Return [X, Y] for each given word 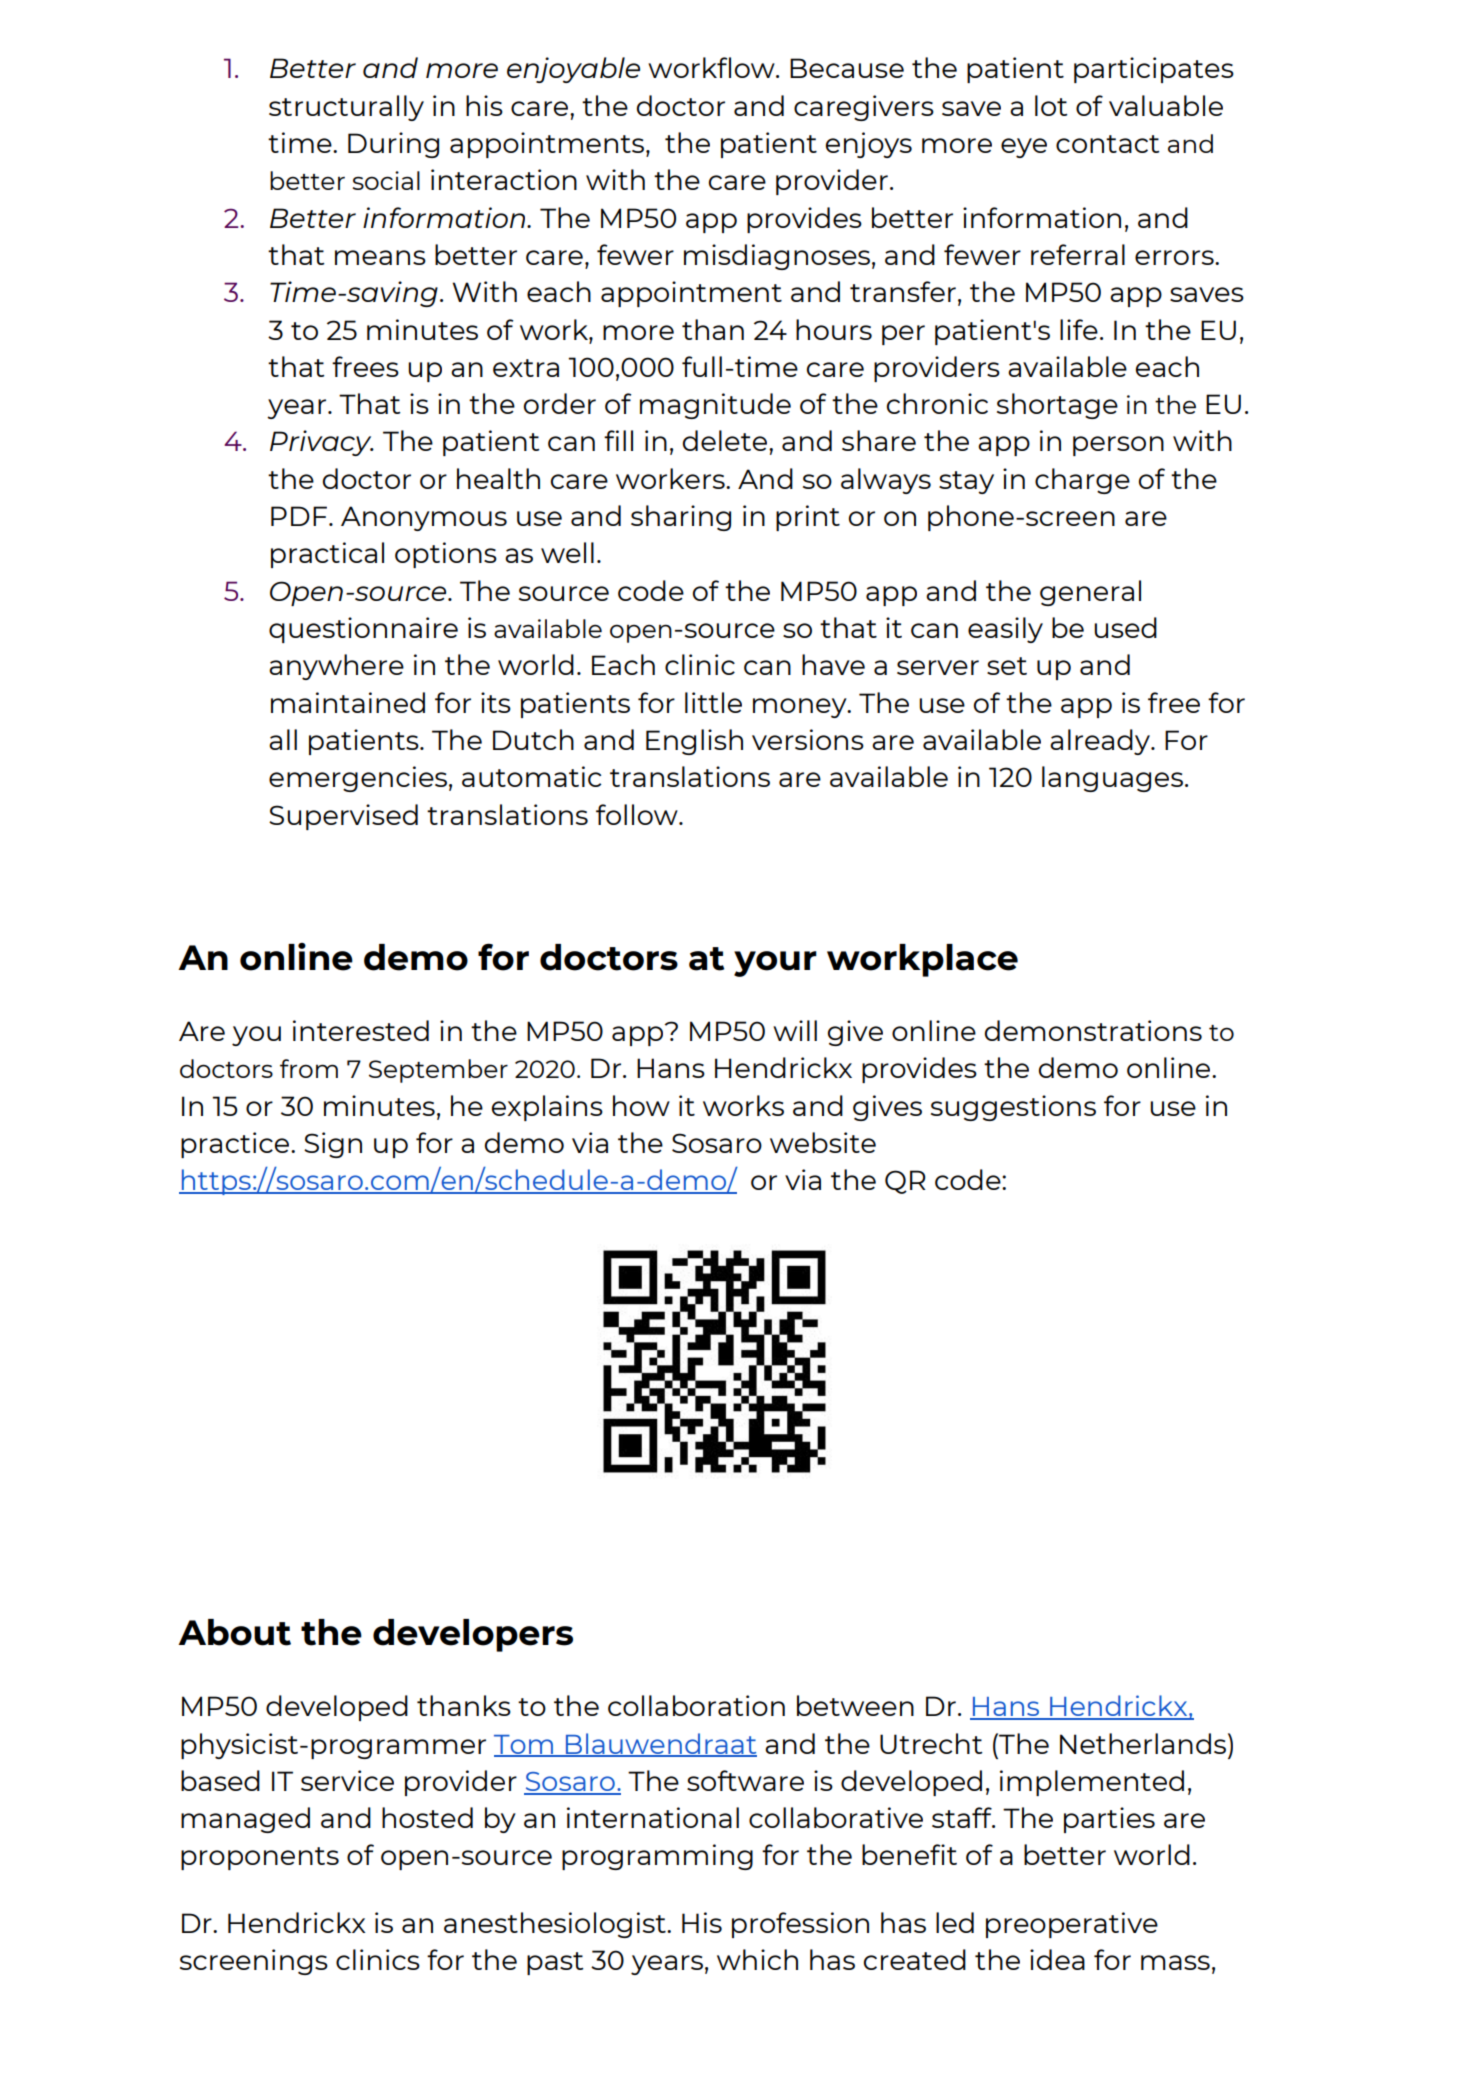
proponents [260, 1858]
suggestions [1013, 1108]
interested [361, 1030]
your [775, 964]
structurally [346, 108]
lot [1051, 105]
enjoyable [573, 70]
